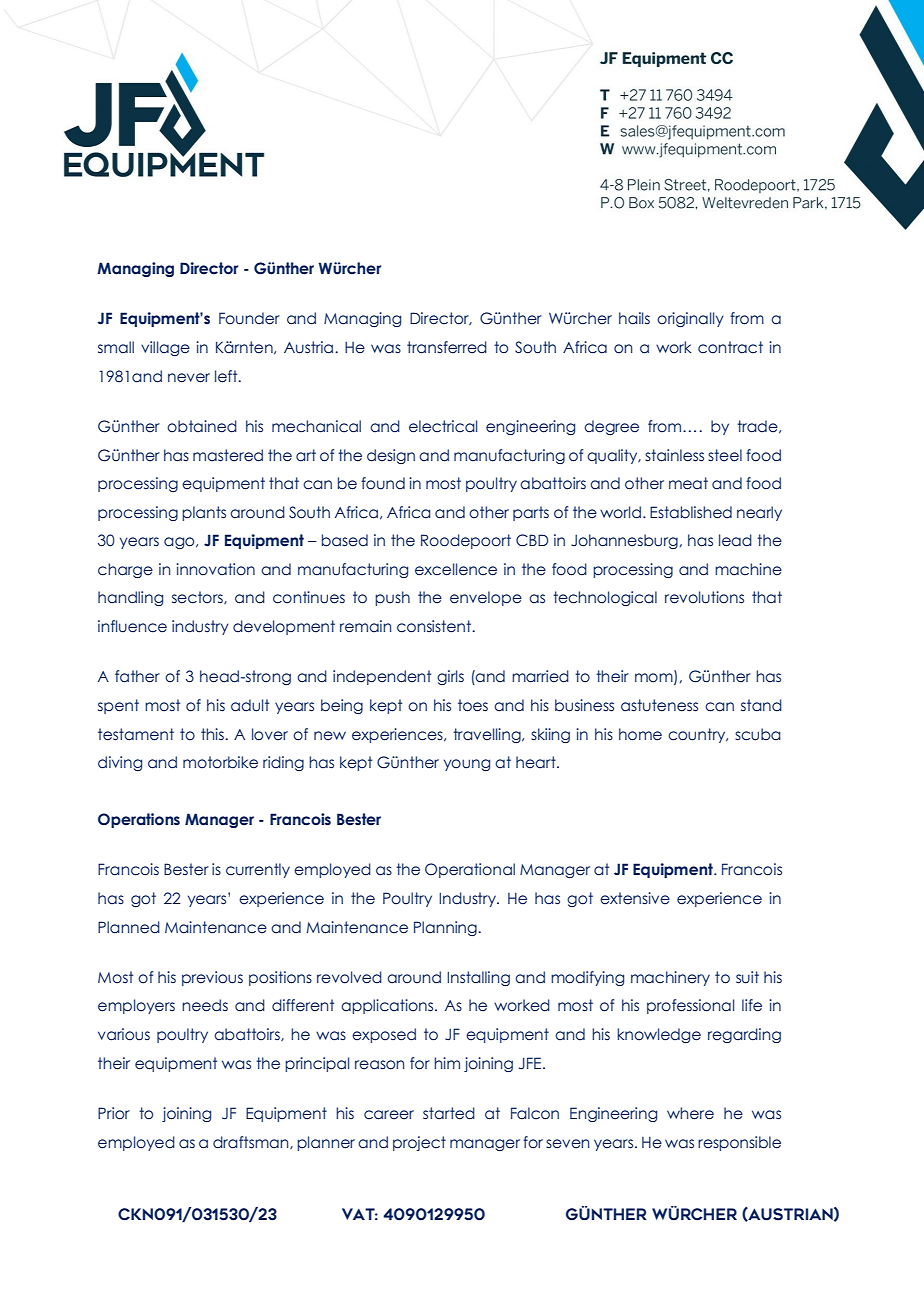 Image resolution: width=924 pixels, height=1308 pixels. I want to click on transferred, so click(447, 347).
